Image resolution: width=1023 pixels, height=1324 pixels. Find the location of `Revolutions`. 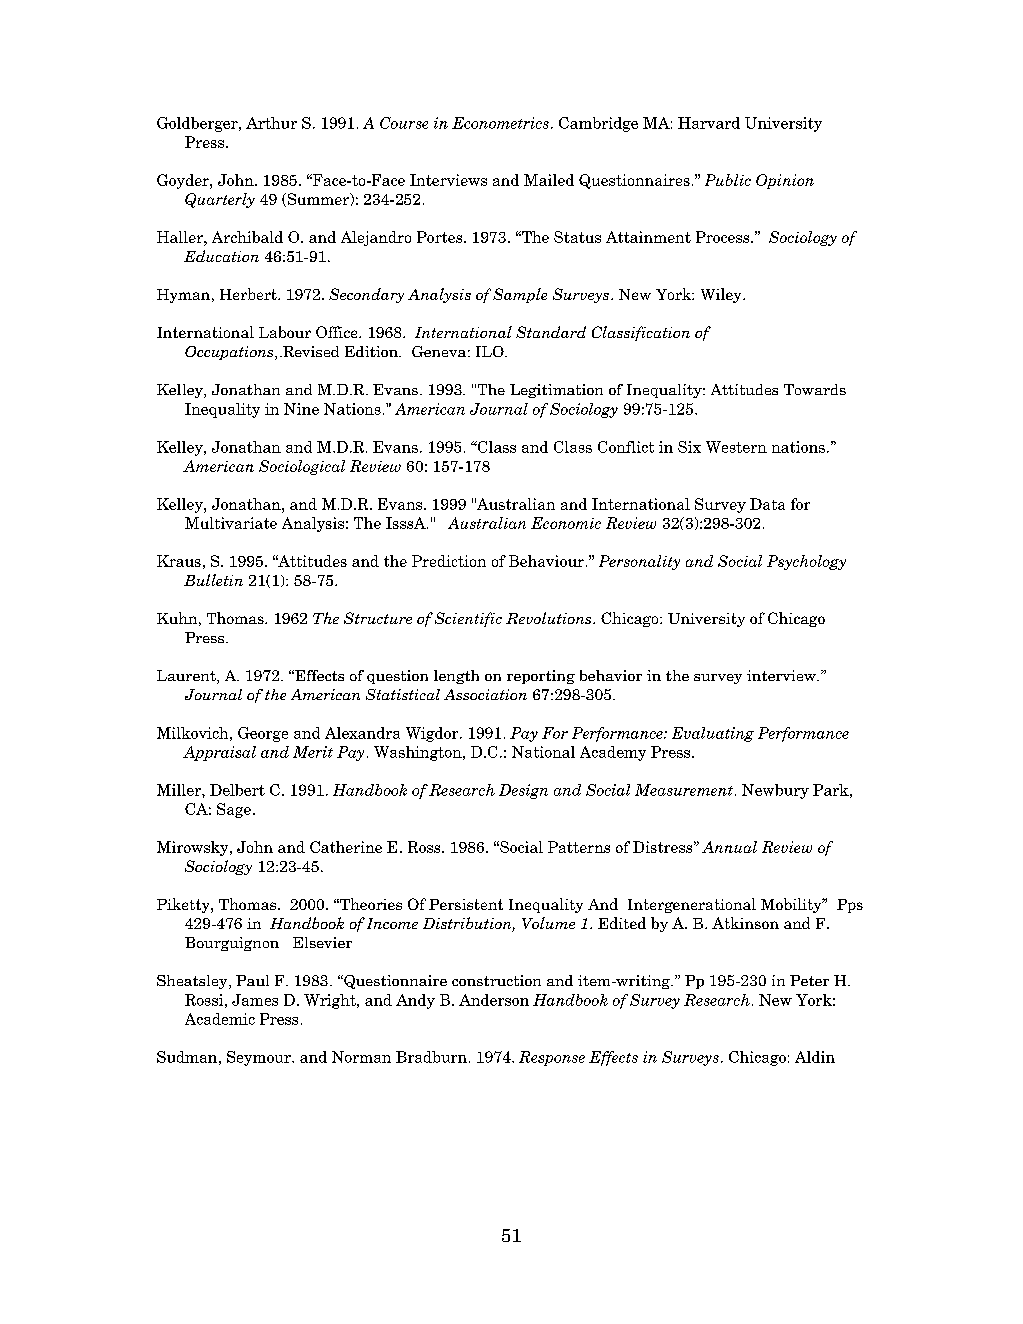

Revolutions is located at coordinates (550, 618).
